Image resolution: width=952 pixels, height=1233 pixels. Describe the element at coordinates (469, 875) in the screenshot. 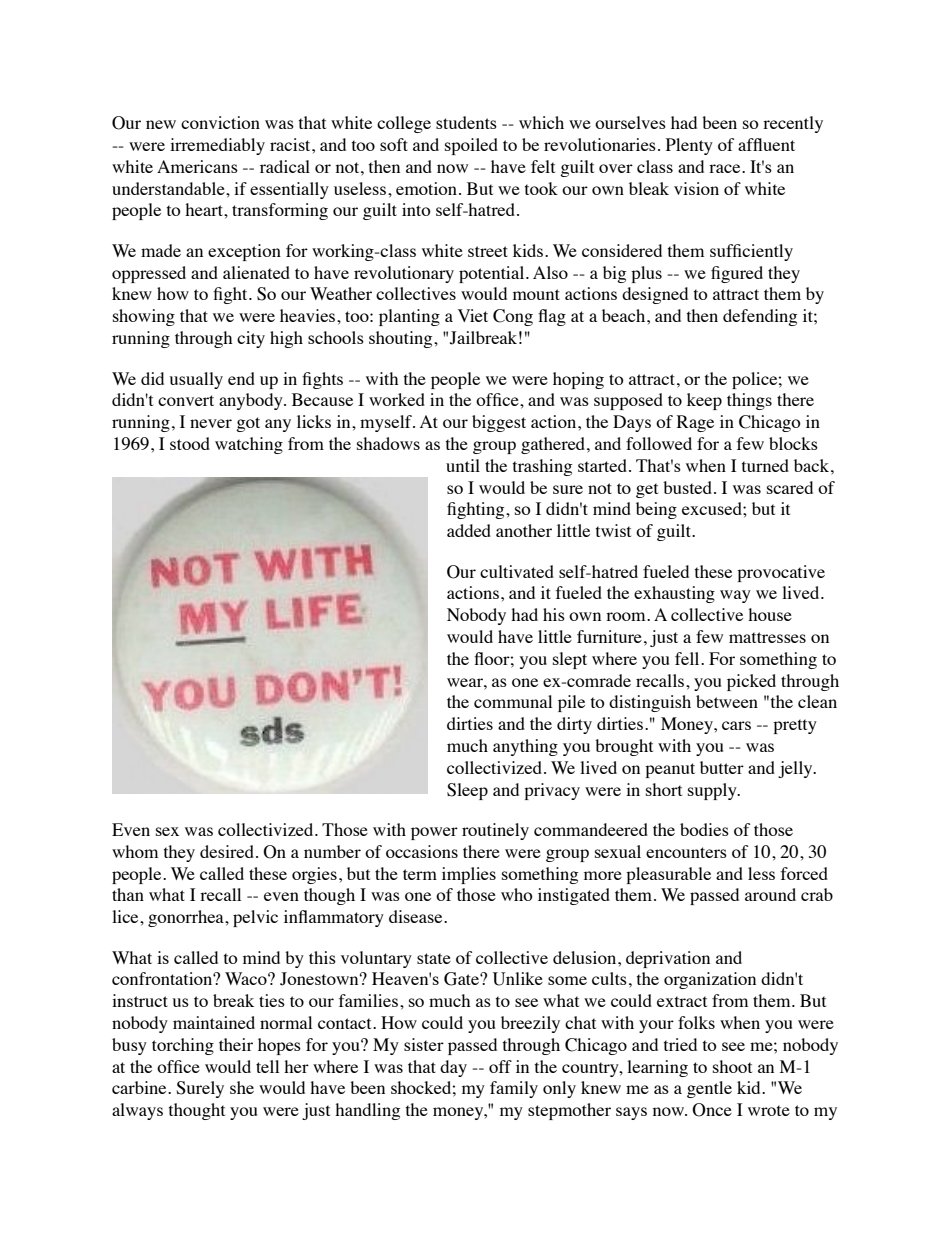

I see `implies` at that location.
